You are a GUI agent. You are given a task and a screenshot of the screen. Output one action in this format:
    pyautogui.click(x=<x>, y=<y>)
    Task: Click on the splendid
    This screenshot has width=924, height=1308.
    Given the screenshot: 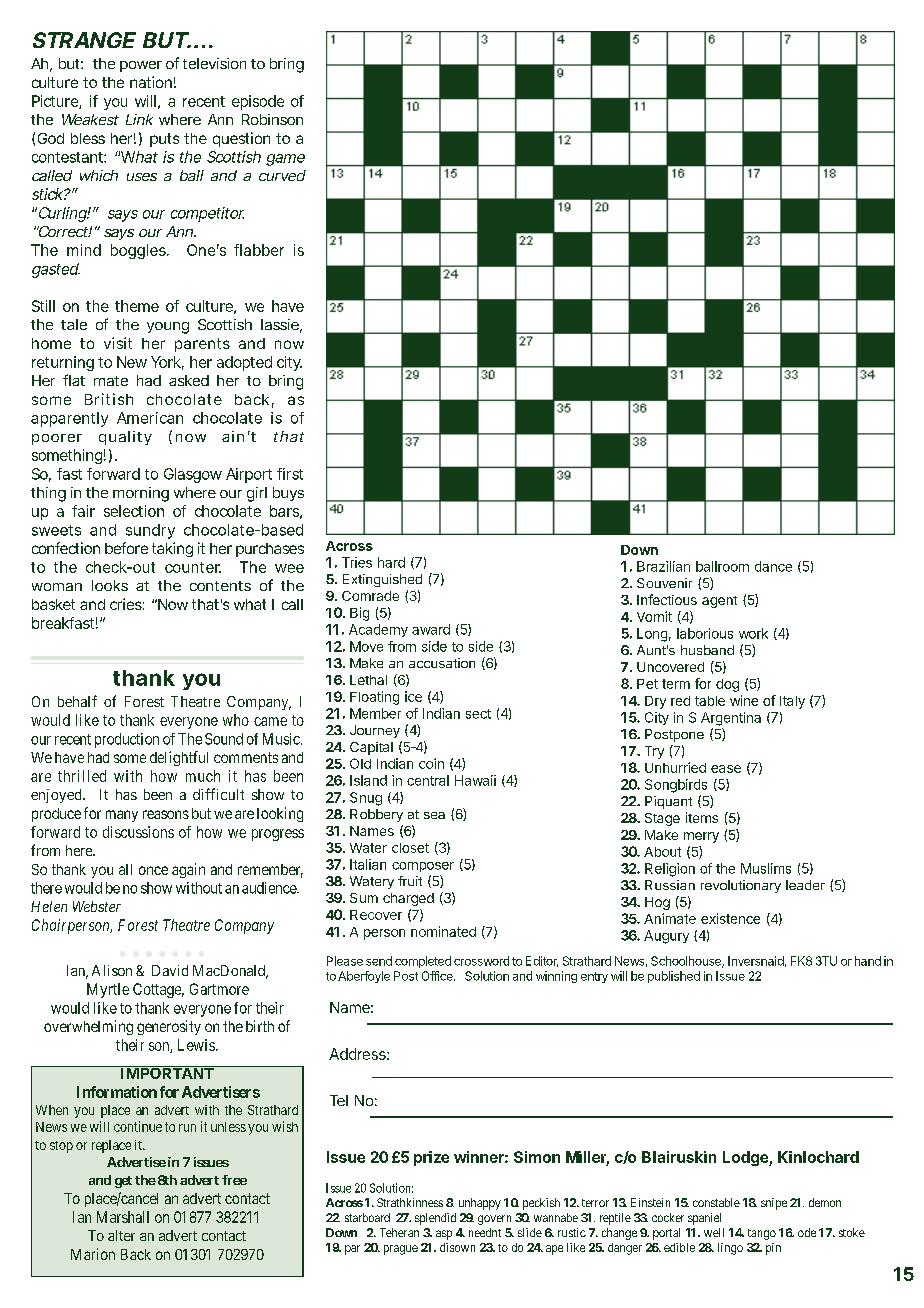 What is the action you would take?
    pyautogui.click(x=435, y=1219)
